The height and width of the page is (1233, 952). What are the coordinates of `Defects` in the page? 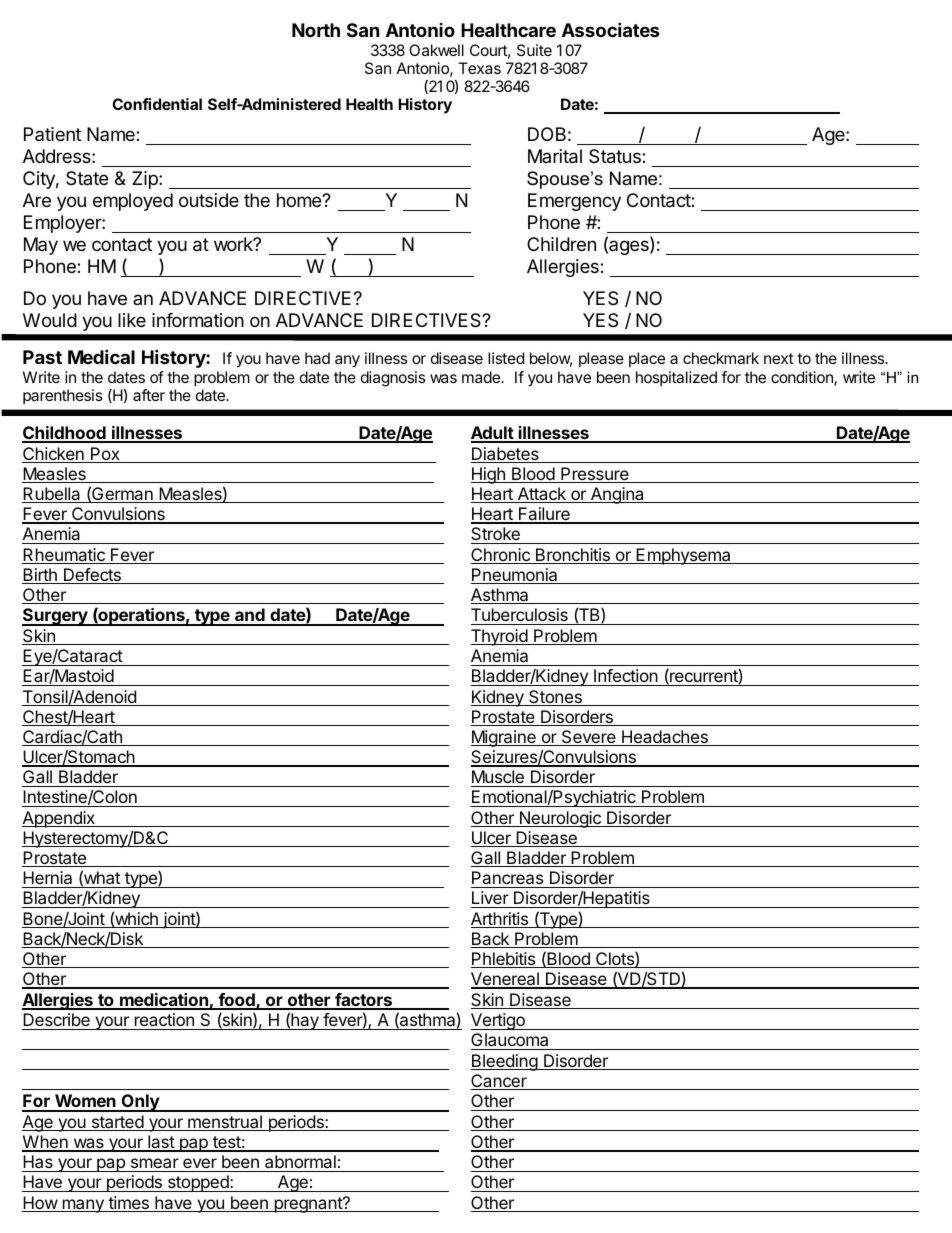 It's located at (92, 576).
